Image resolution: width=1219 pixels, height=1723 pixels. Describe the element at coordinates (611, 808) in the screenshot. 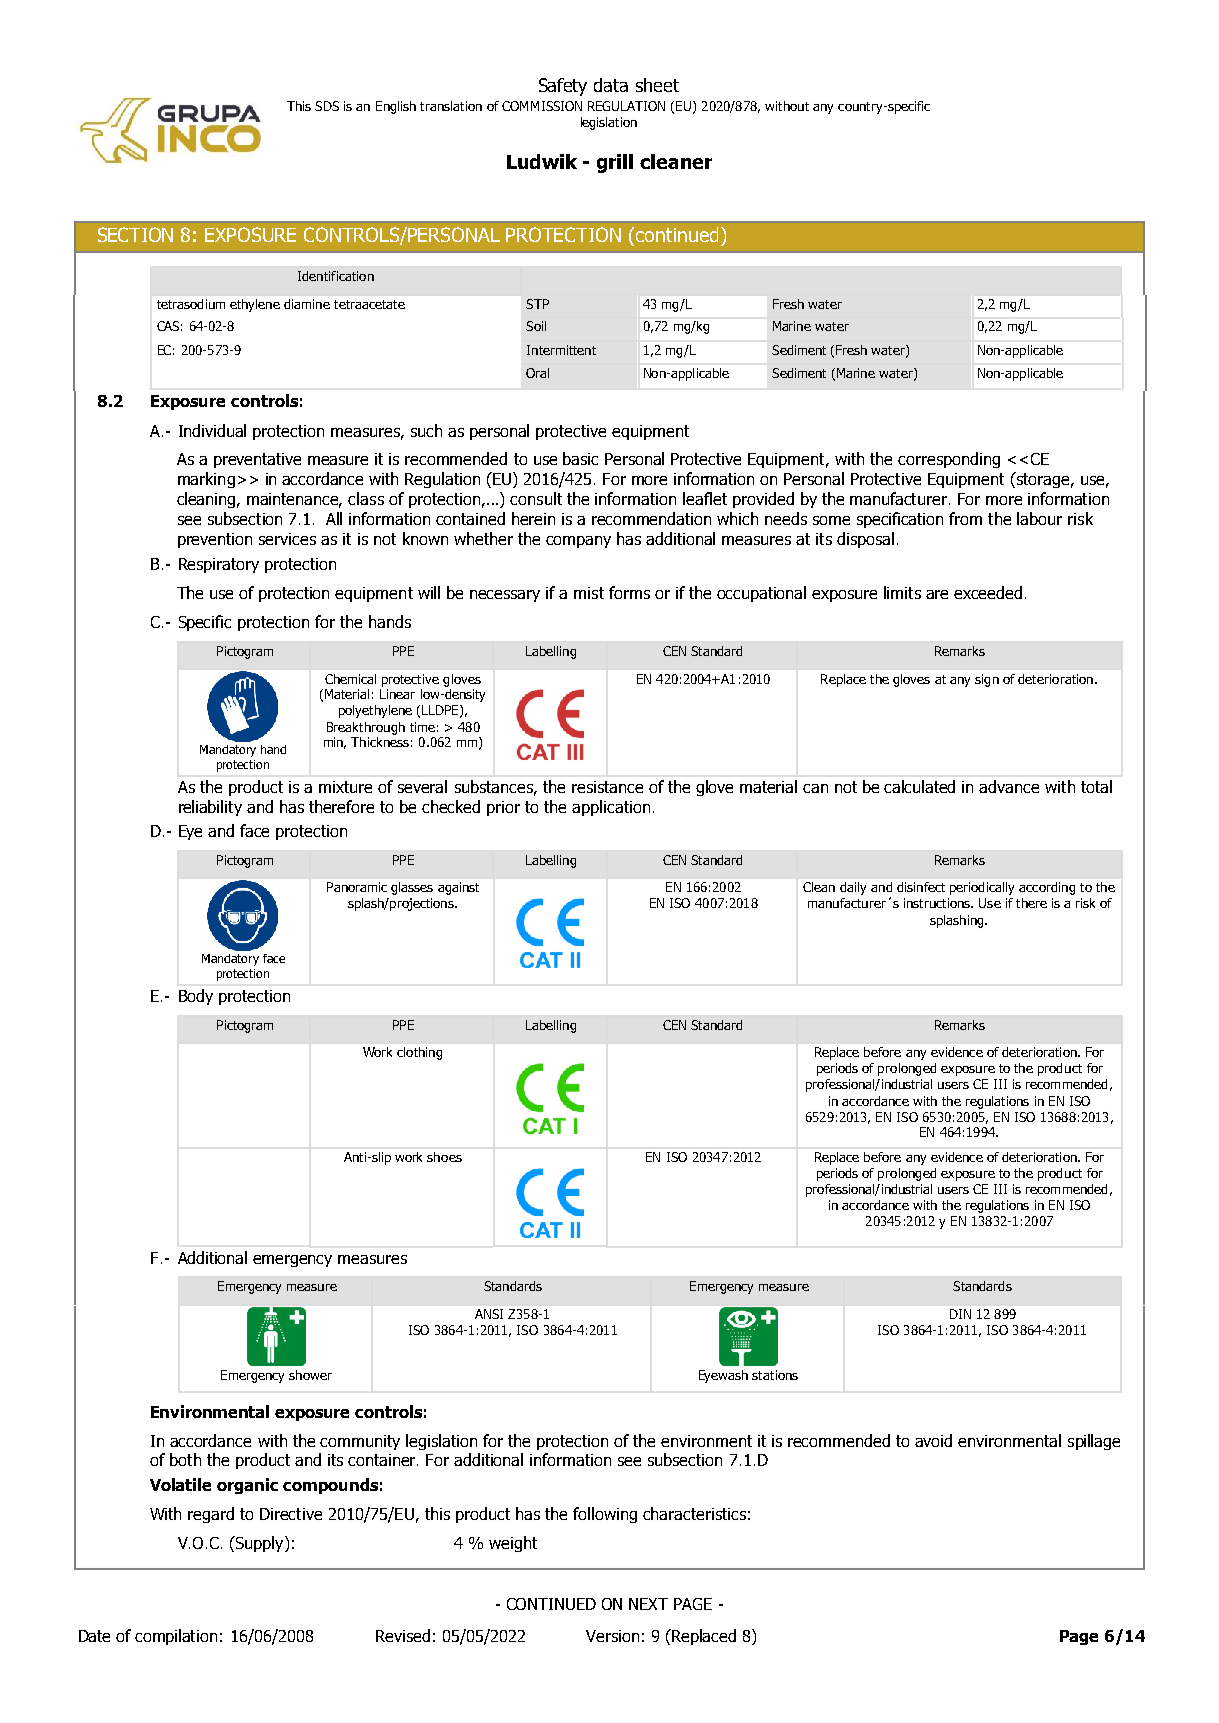

I see `application` at that location.
